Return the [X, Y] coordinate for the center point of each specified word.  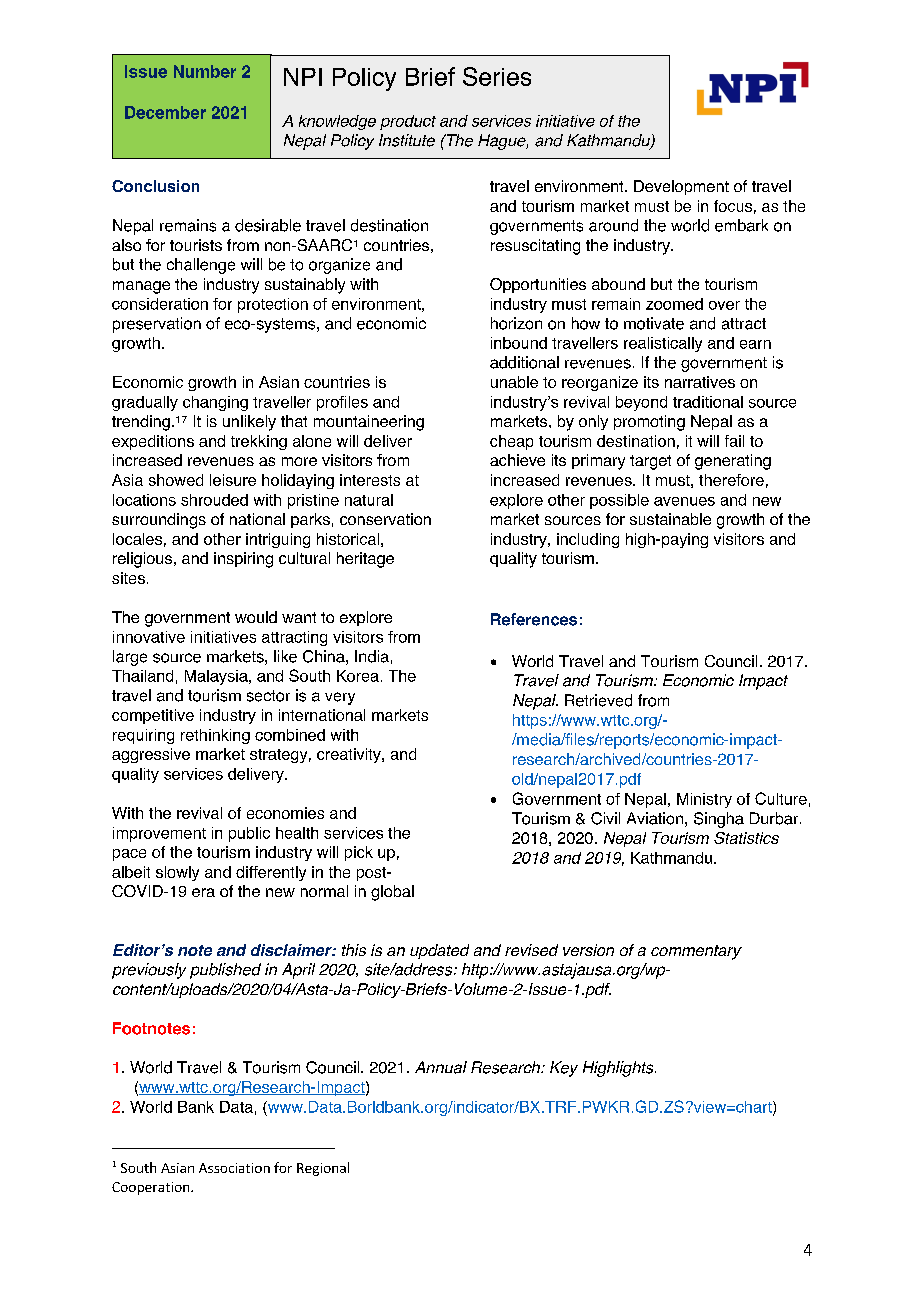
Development [681, 187]
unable [514, 382]
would [256, 617]
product [408, 122]
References [534, 619]
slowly [177, 873]
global [392, 893]
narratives [700, 382]
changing [215, 403]
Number [205, 71]
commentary [696, 952]
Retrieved [598, 700]
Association [234, 1168]
